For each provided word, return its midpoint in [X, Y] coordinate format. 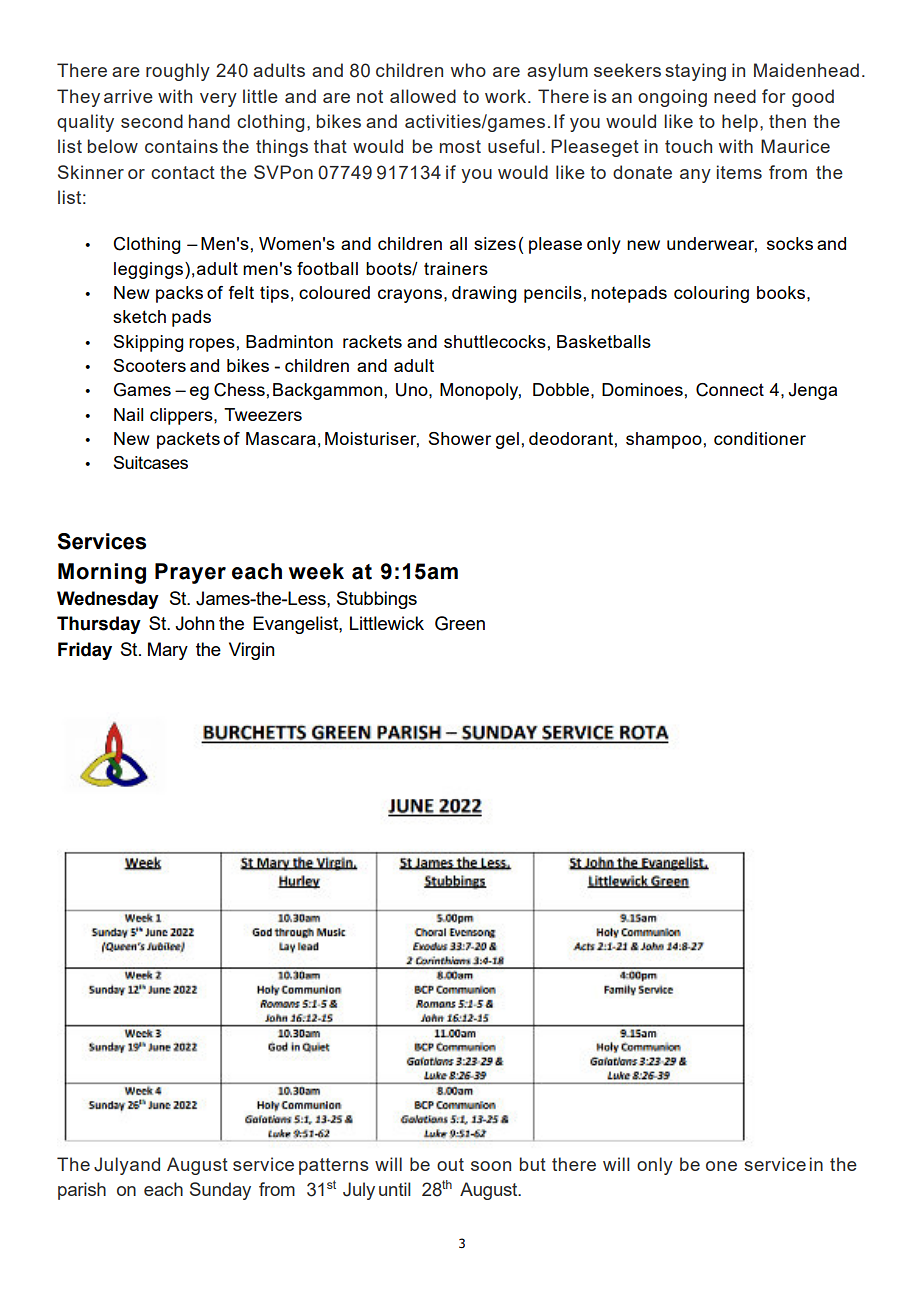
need [735, 96]
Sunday [220, 1191]
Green [460, 623]
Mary [168, 651]
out [450, 1164]
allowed [423, 96]
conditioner [760, 438]
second [152, 121]
